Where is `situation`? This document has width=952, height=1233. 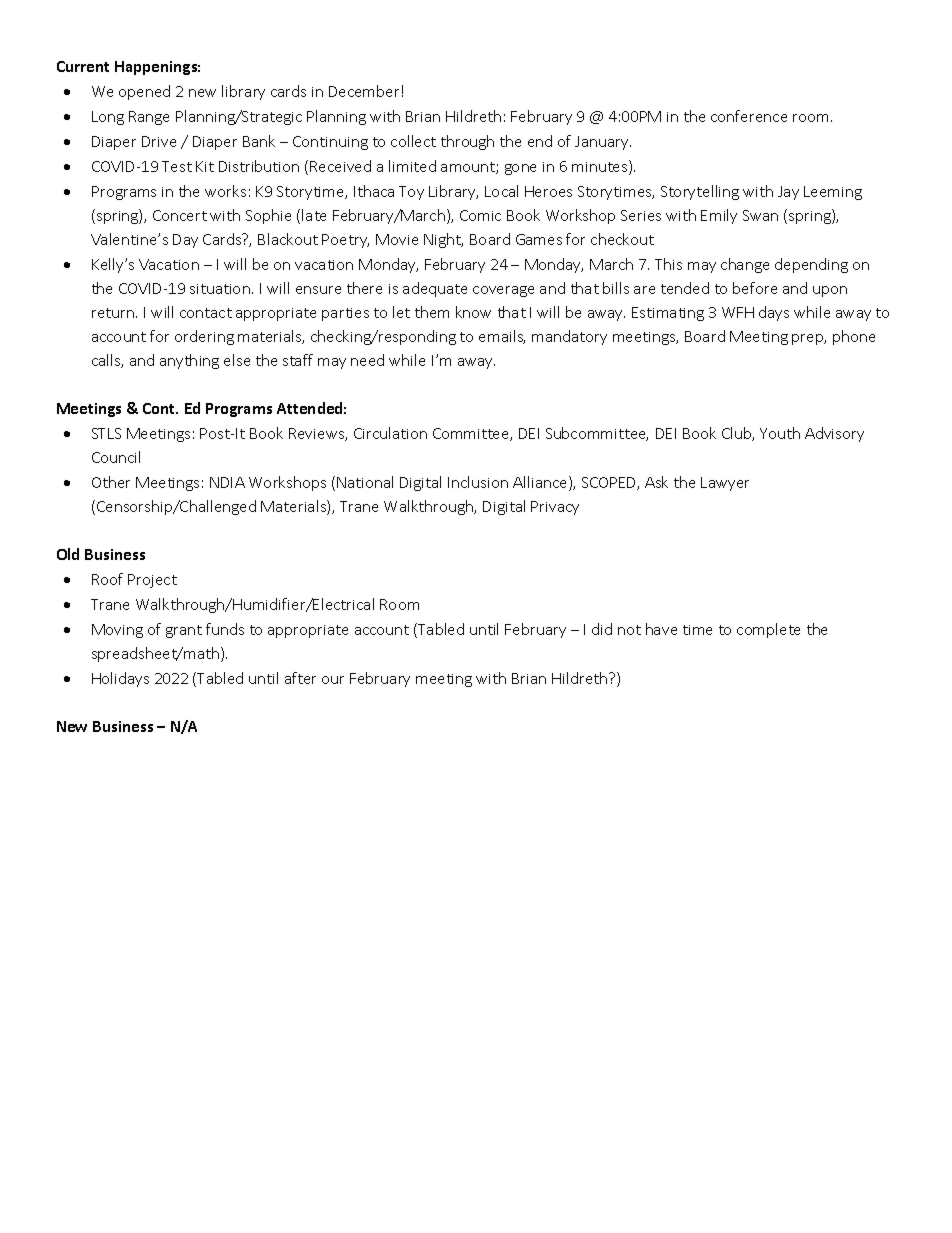
situation is located at coordinates (220, 289).
